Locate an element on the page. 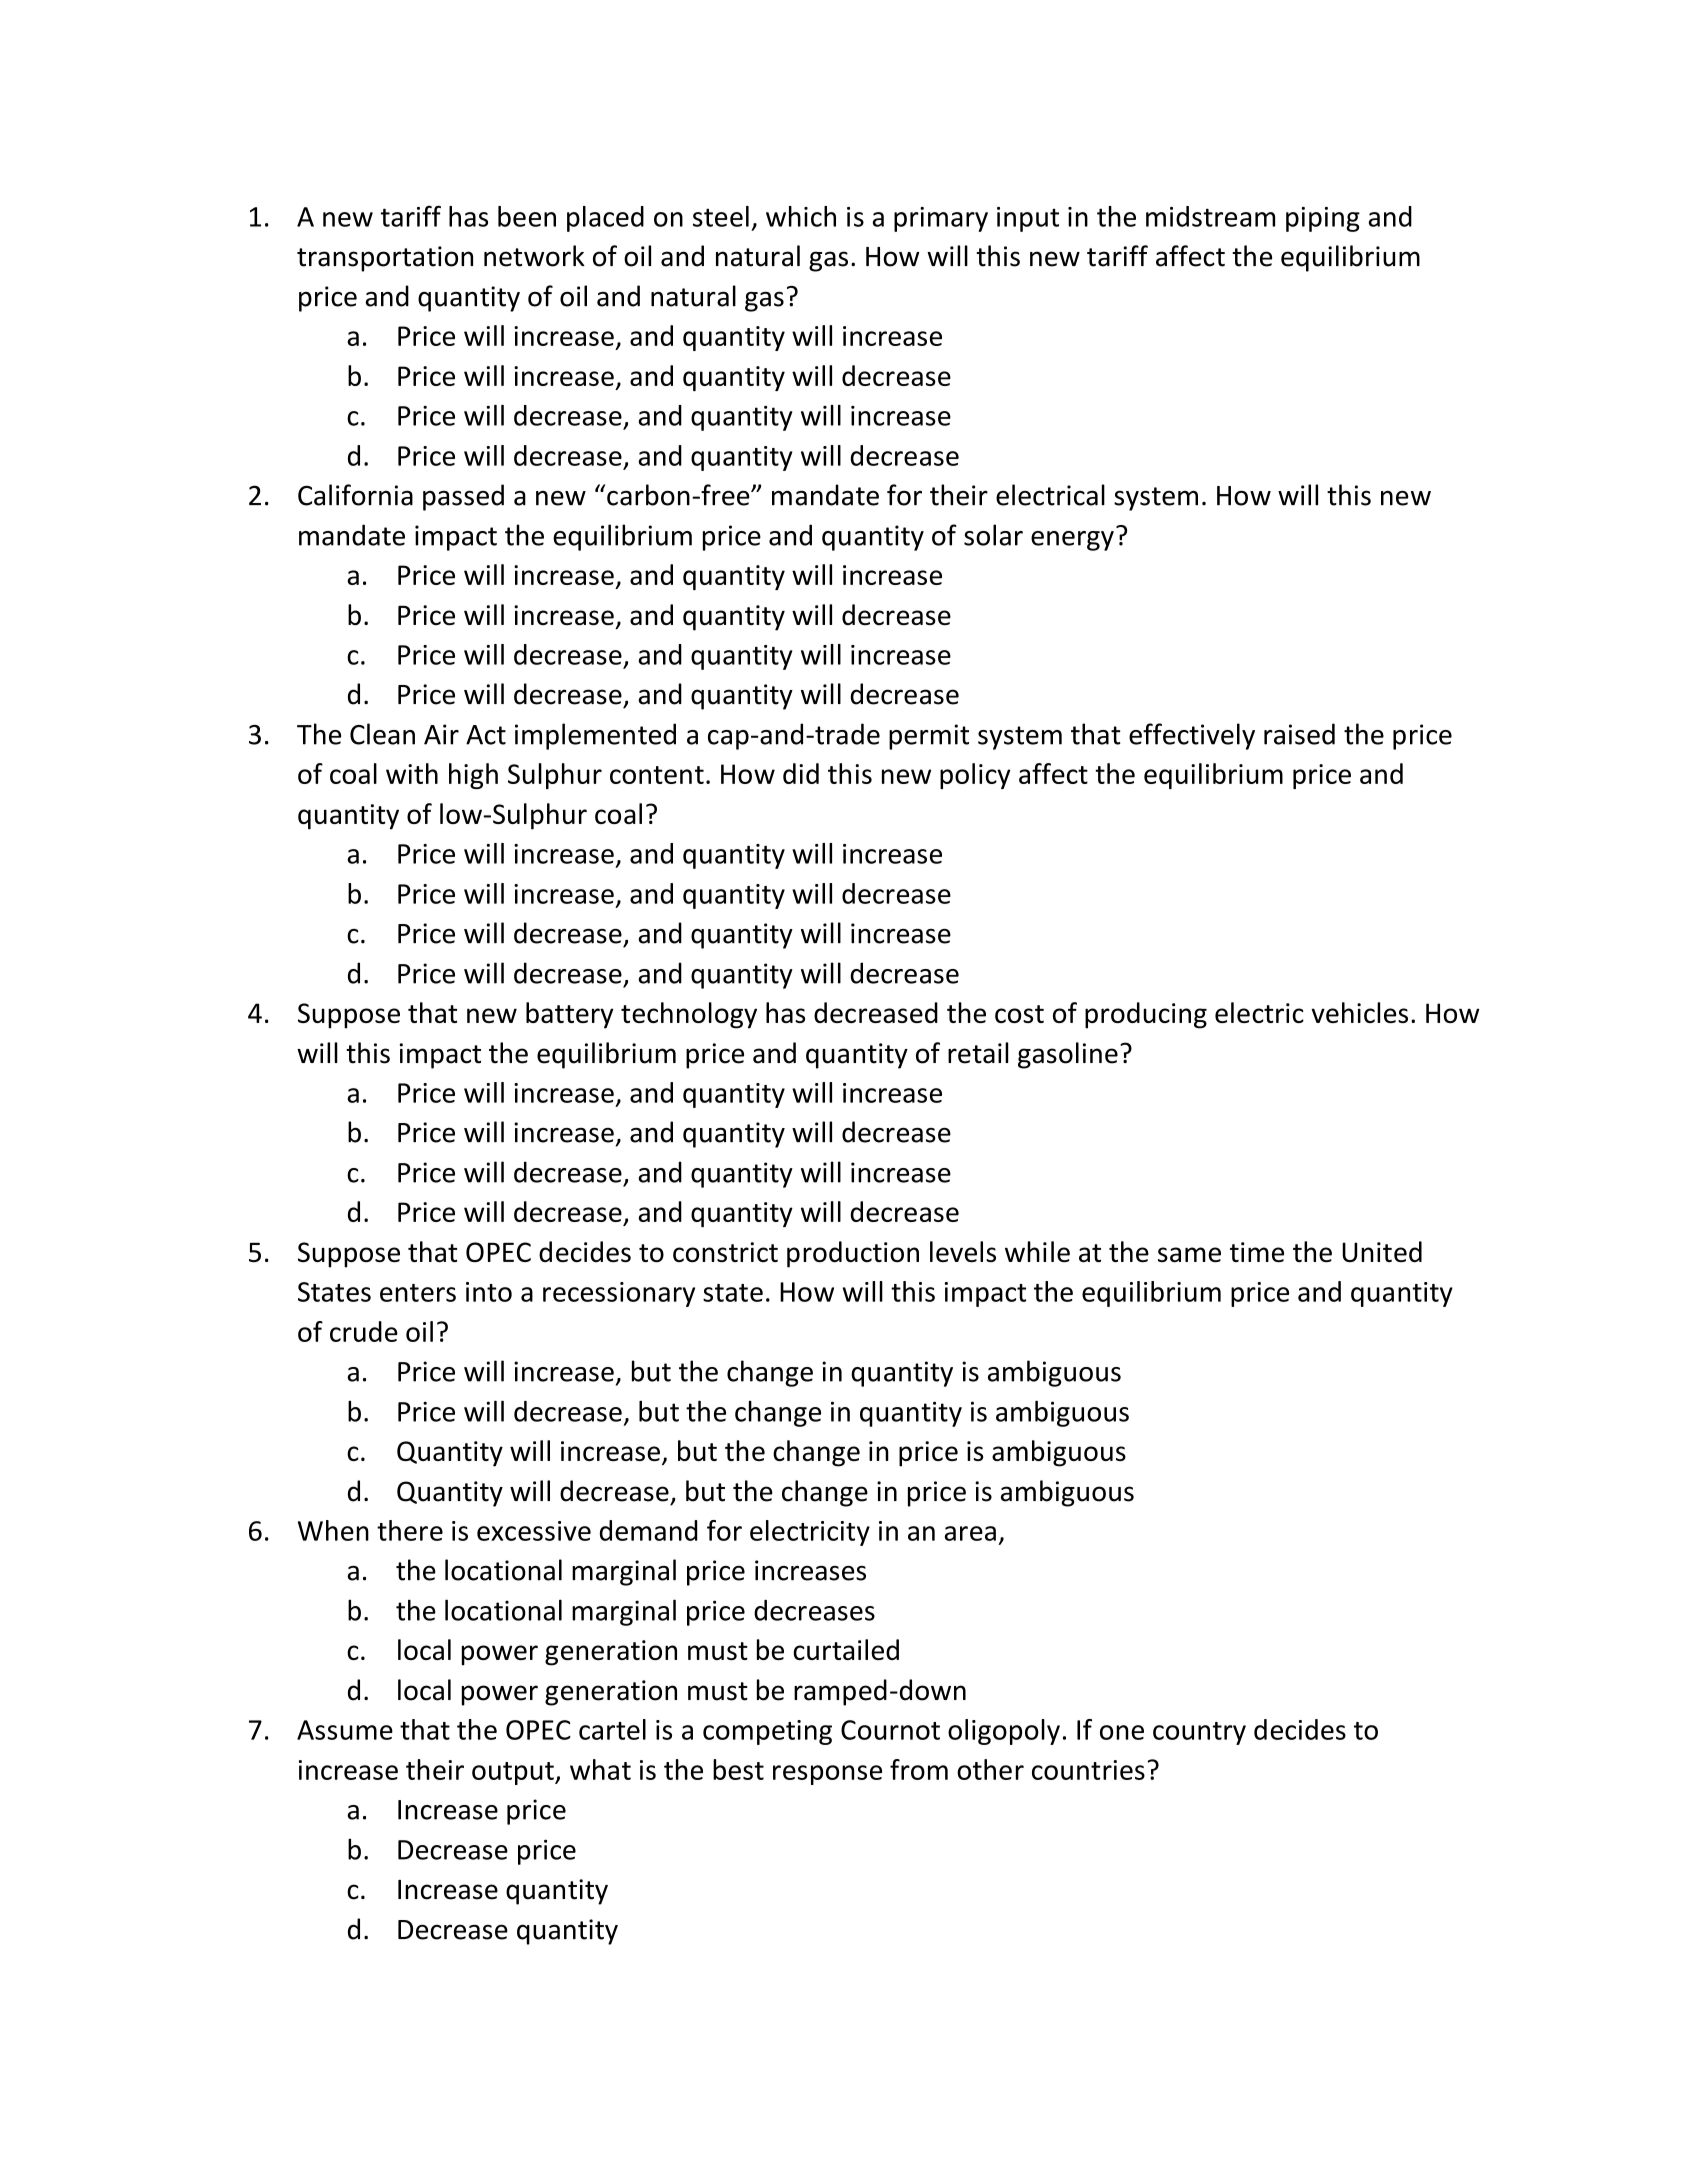 The width and height of the page is (1682, 2176). battery is located at coordinates (570, 1015).
